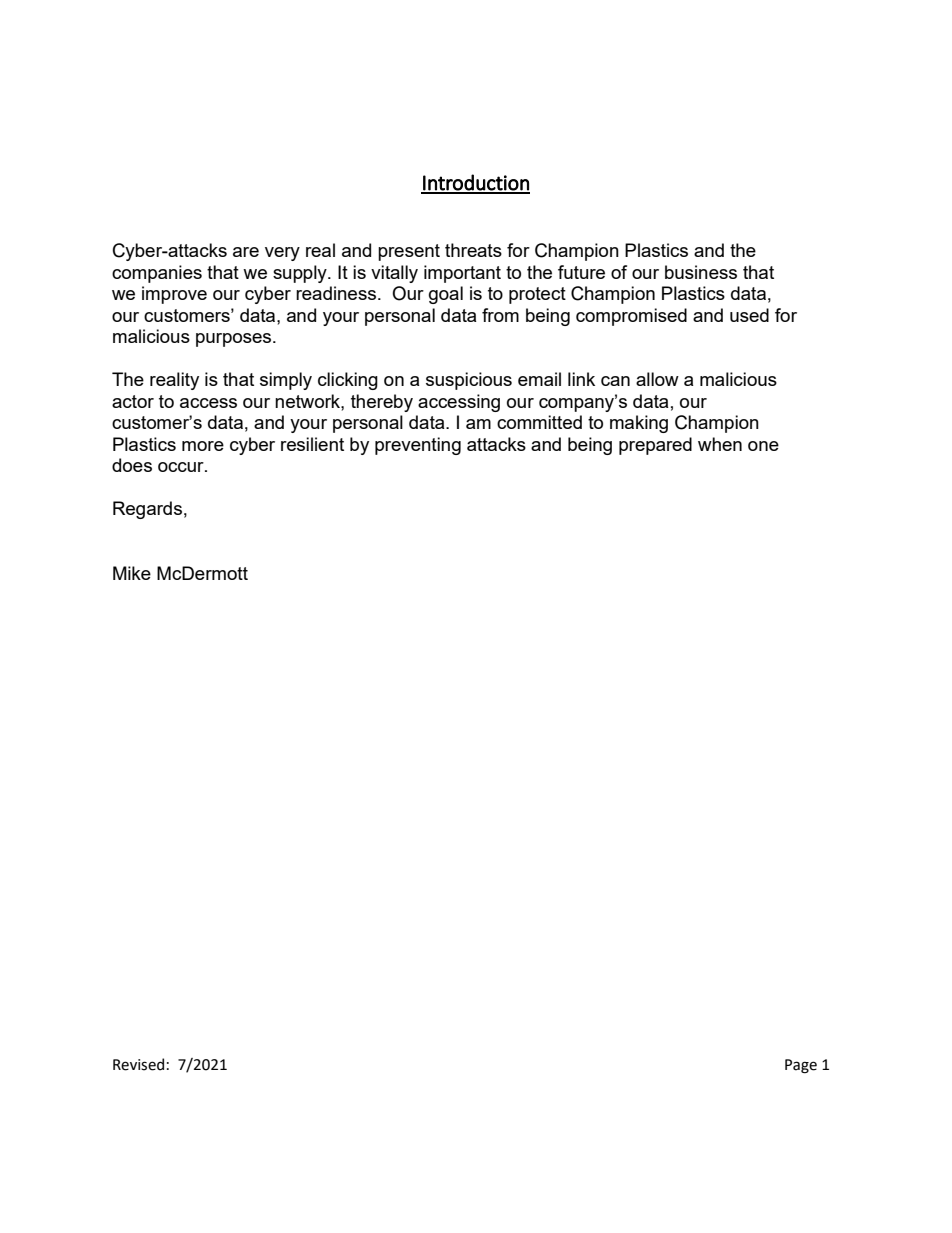  Describe the element at coordinates (655, 446) in the image. I see `prepared` at that location.
